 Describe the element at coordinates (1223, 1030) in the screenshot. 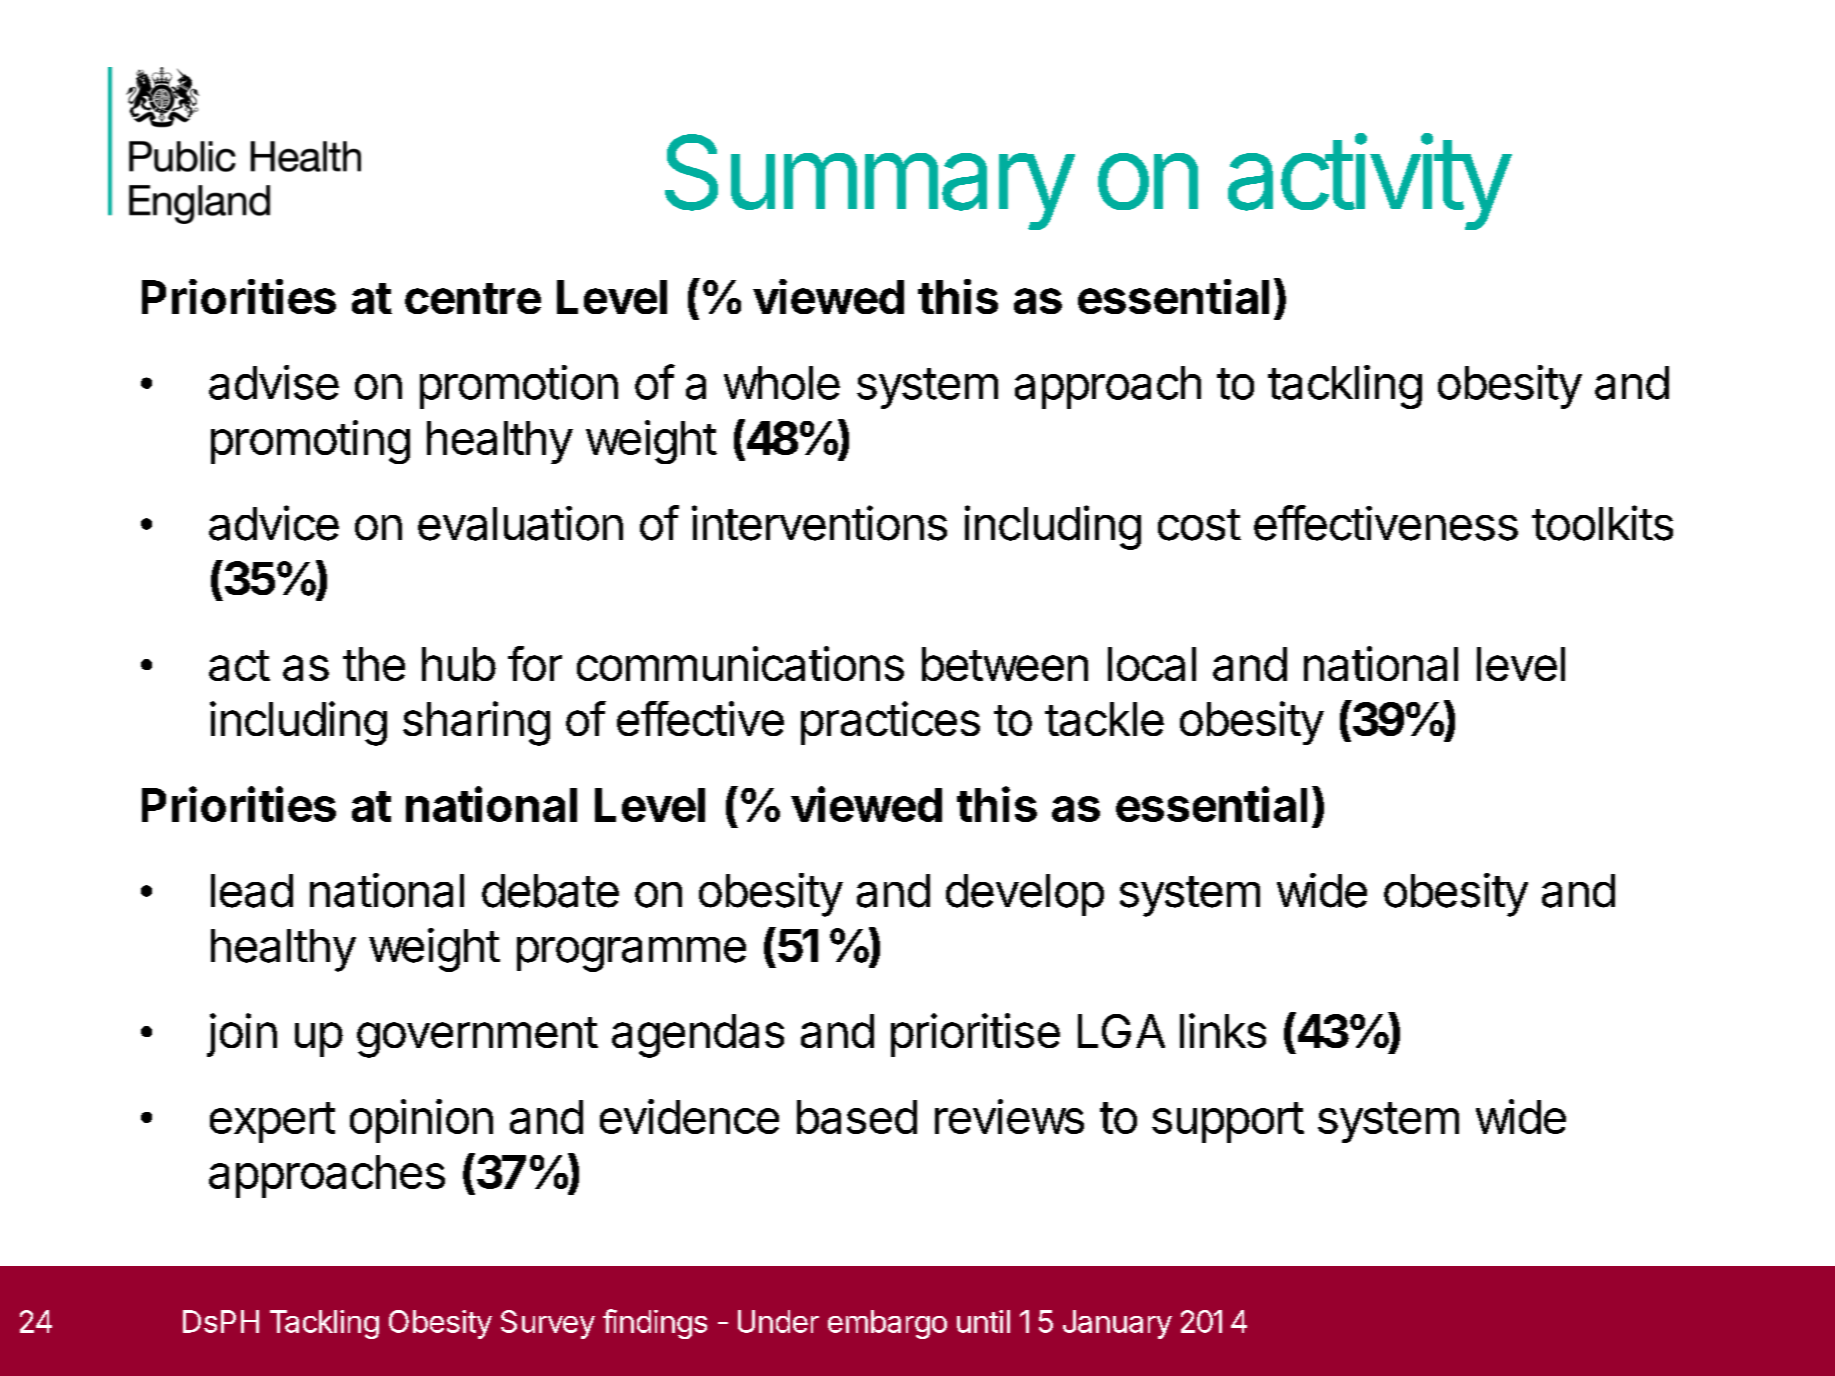

I see `links` at that location.
